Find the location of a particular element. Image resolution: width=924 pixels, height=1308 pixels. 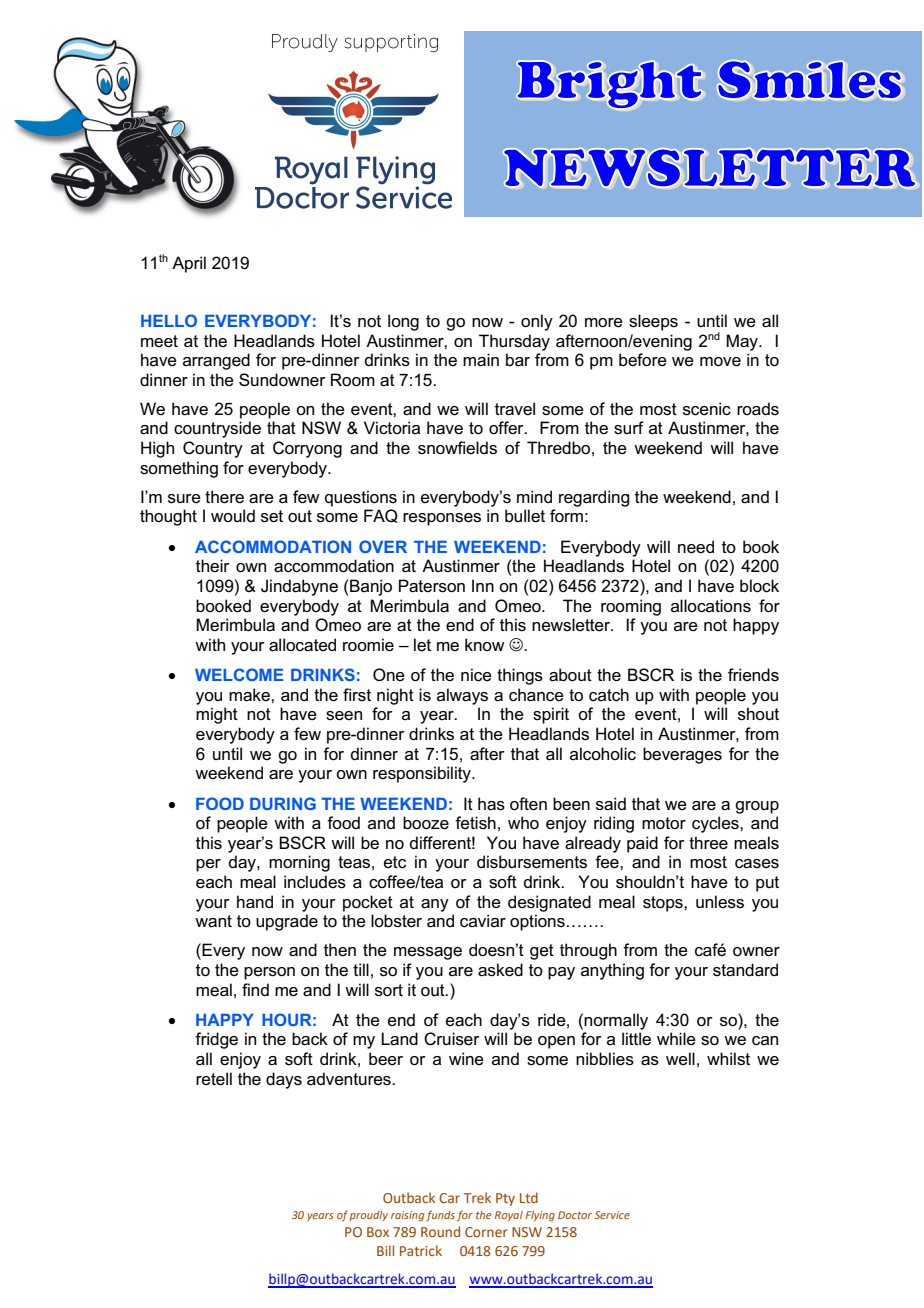

responses is located at coordinates (442, 519).
